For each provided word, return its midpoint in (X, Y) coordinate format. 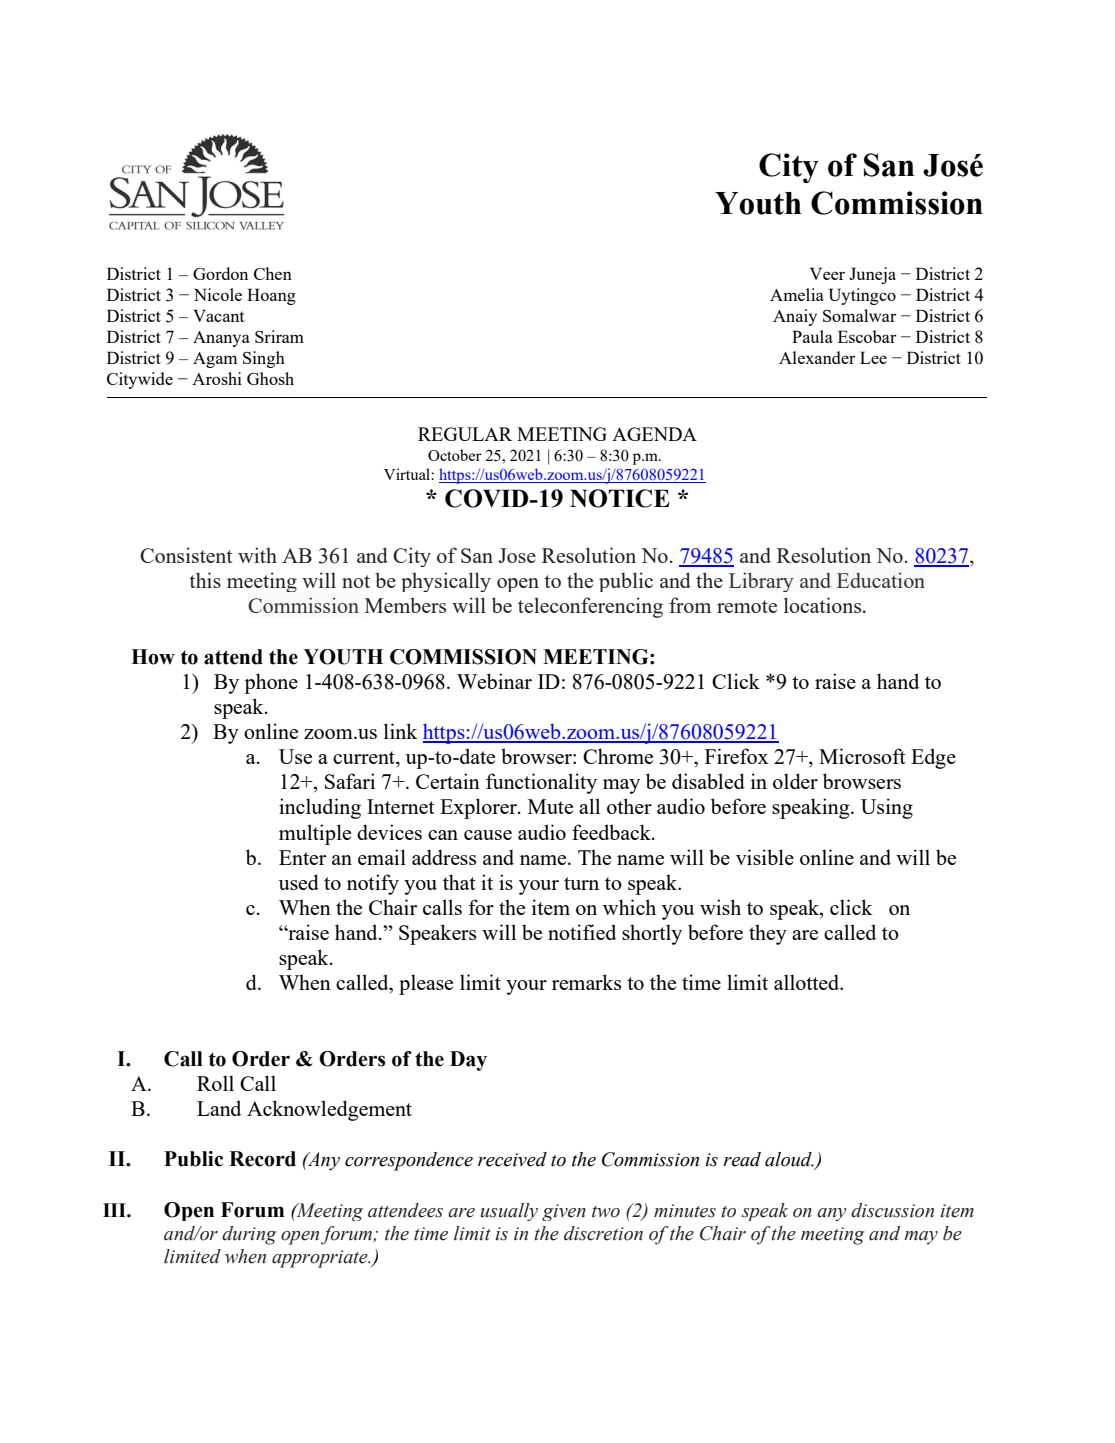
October (455, 455)
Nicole (218, 294)
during (249, 1235)
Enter (302, 857)
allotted (808, 982)
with (257, 555)
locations (824, 605)
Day (468, 1061)
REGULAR (465, 434)
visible (765, 857)
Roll (215, 1083)
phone (271, 683)
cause (488, 835)
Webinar (494, 681)
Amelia (797, 294)
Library (761, 582)
